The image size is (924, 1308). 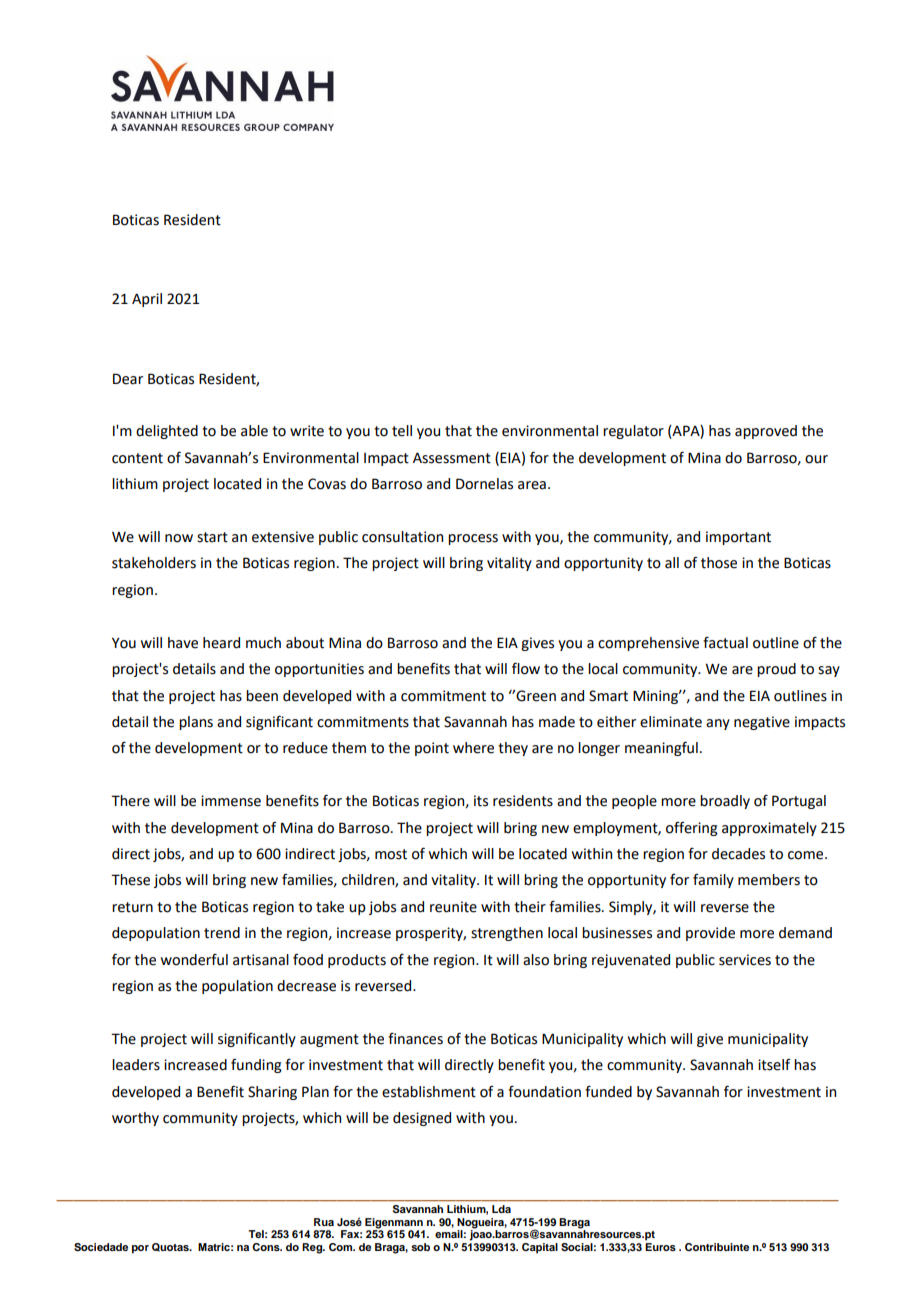 What do you see at coordinates (766, 432) in the screenshot?
I see `approved` at bounding box center [766, 432].
